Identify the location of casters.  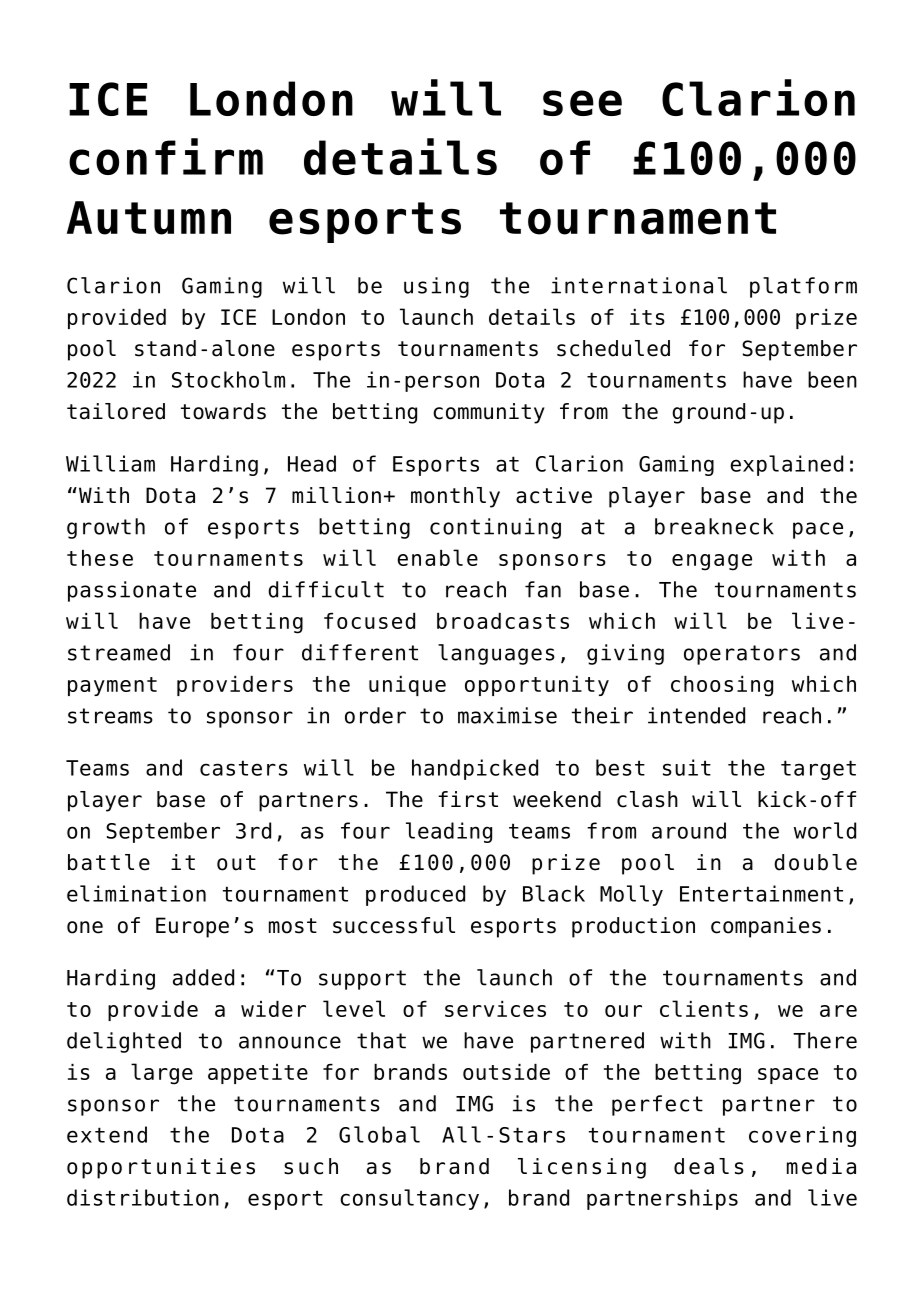
(244, 768).
